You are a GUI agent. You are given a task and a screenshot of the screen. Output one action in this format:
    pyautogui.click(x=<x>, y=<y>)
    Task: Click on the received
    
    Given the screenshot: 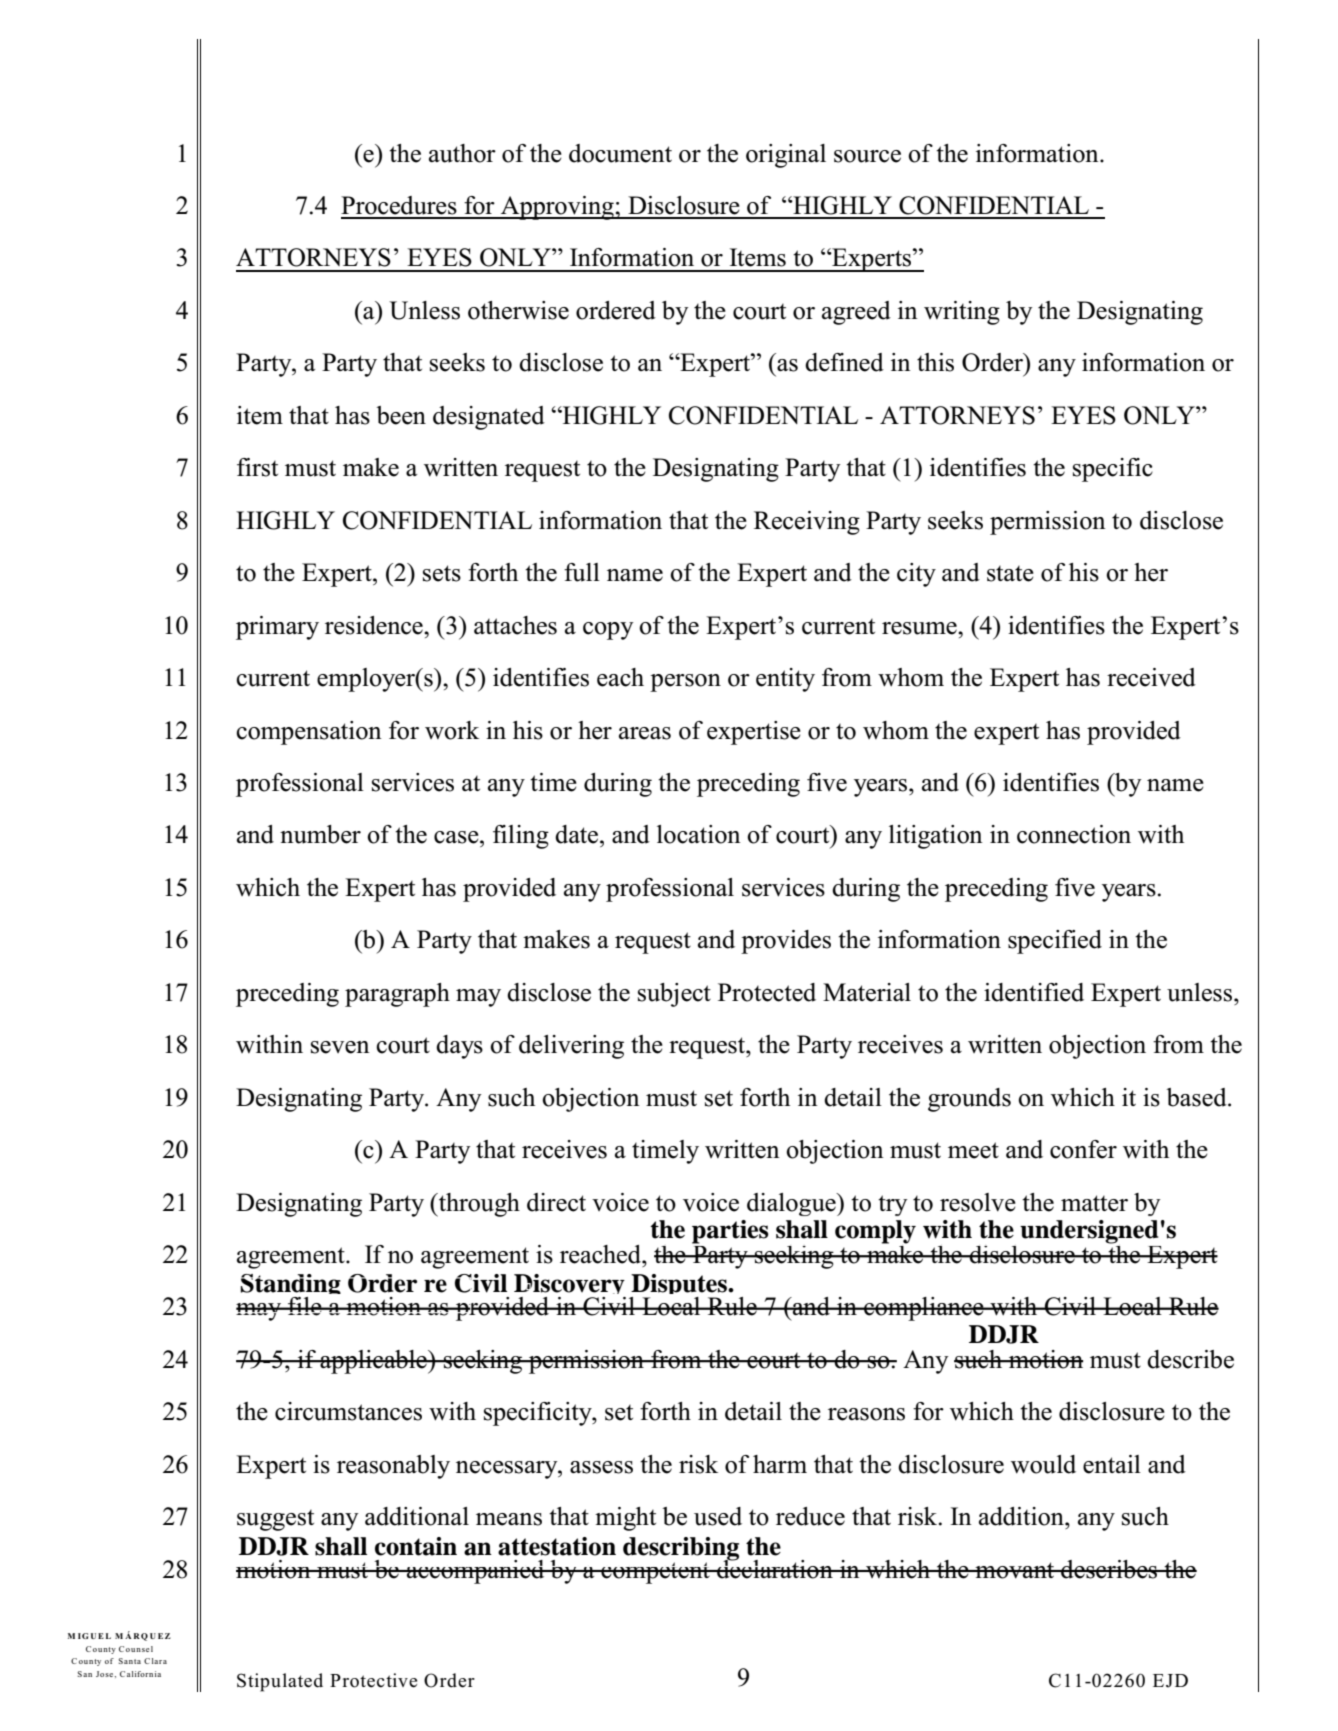 What is the action you would take?
    pyautogui.click(x=1151, y=677)
